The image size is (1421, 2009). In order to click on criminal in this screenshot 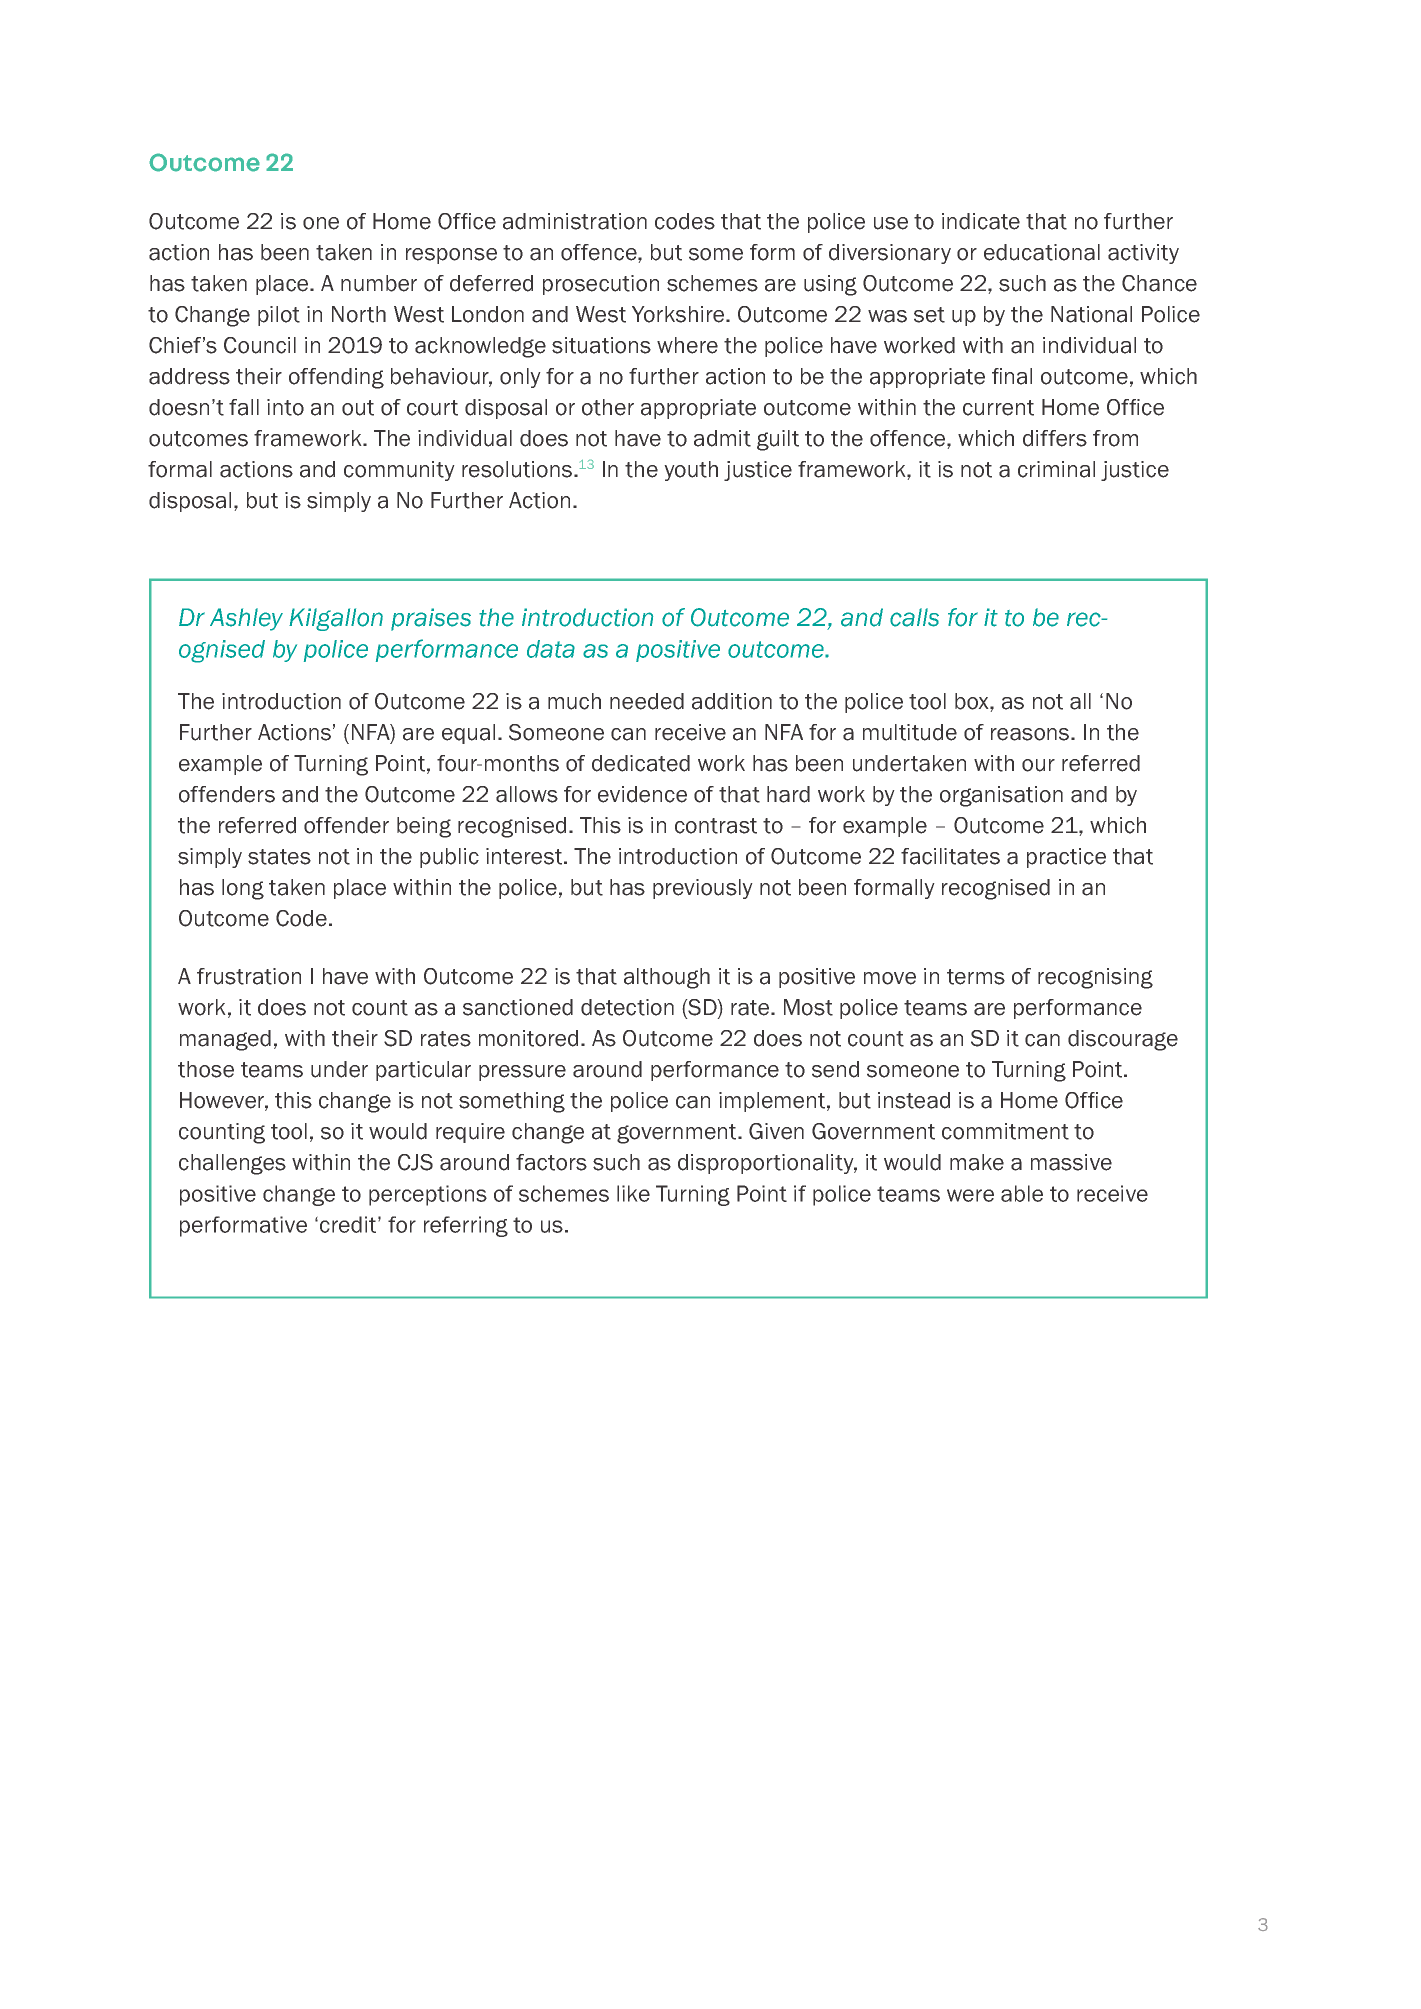, I will do `click(1056, 469)`.
